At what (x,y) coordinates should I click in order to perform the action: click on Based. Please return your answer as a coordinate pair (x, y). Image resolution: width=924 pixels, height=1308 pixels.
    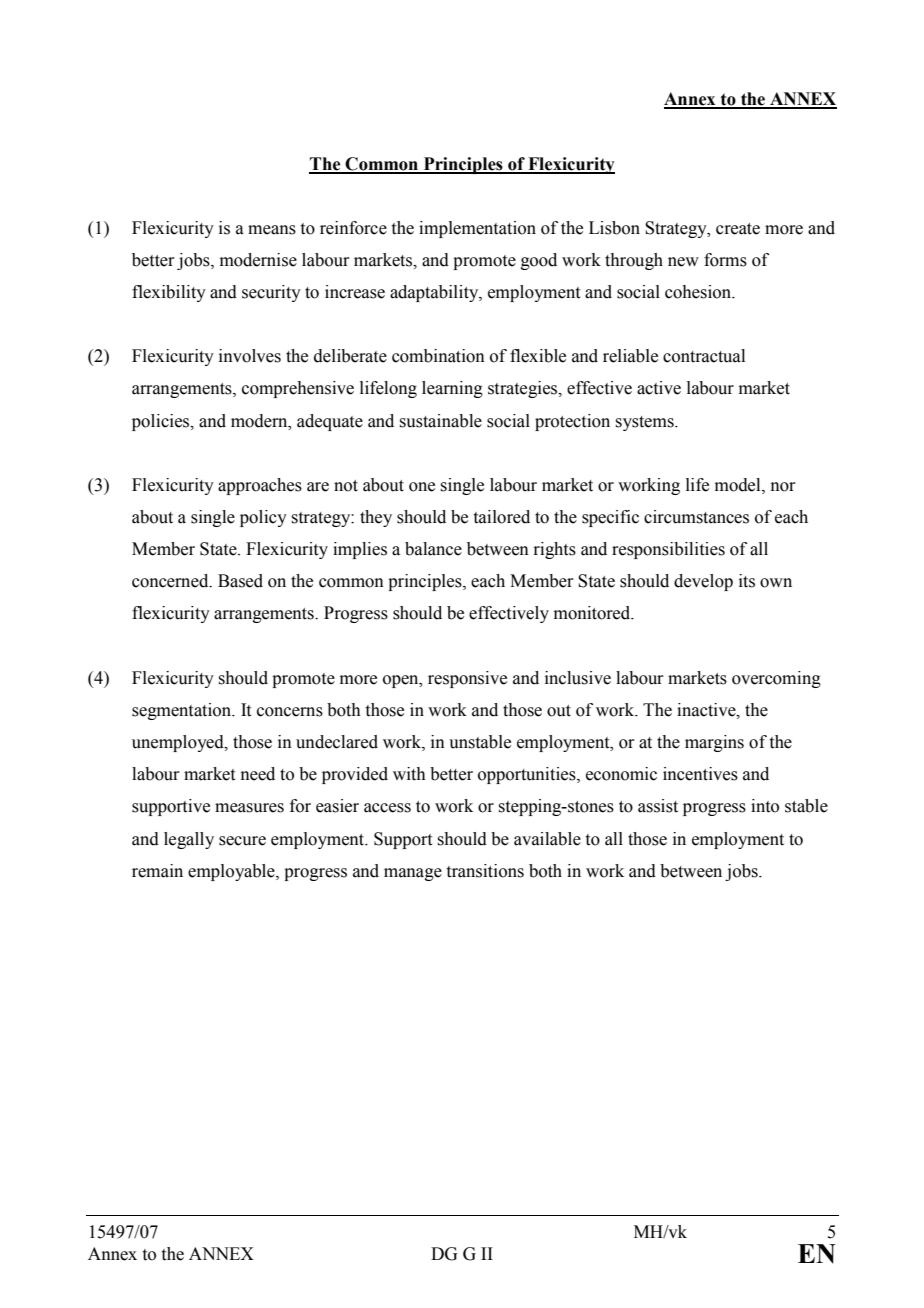
    Looking at the image, I should click on (240, 581).
